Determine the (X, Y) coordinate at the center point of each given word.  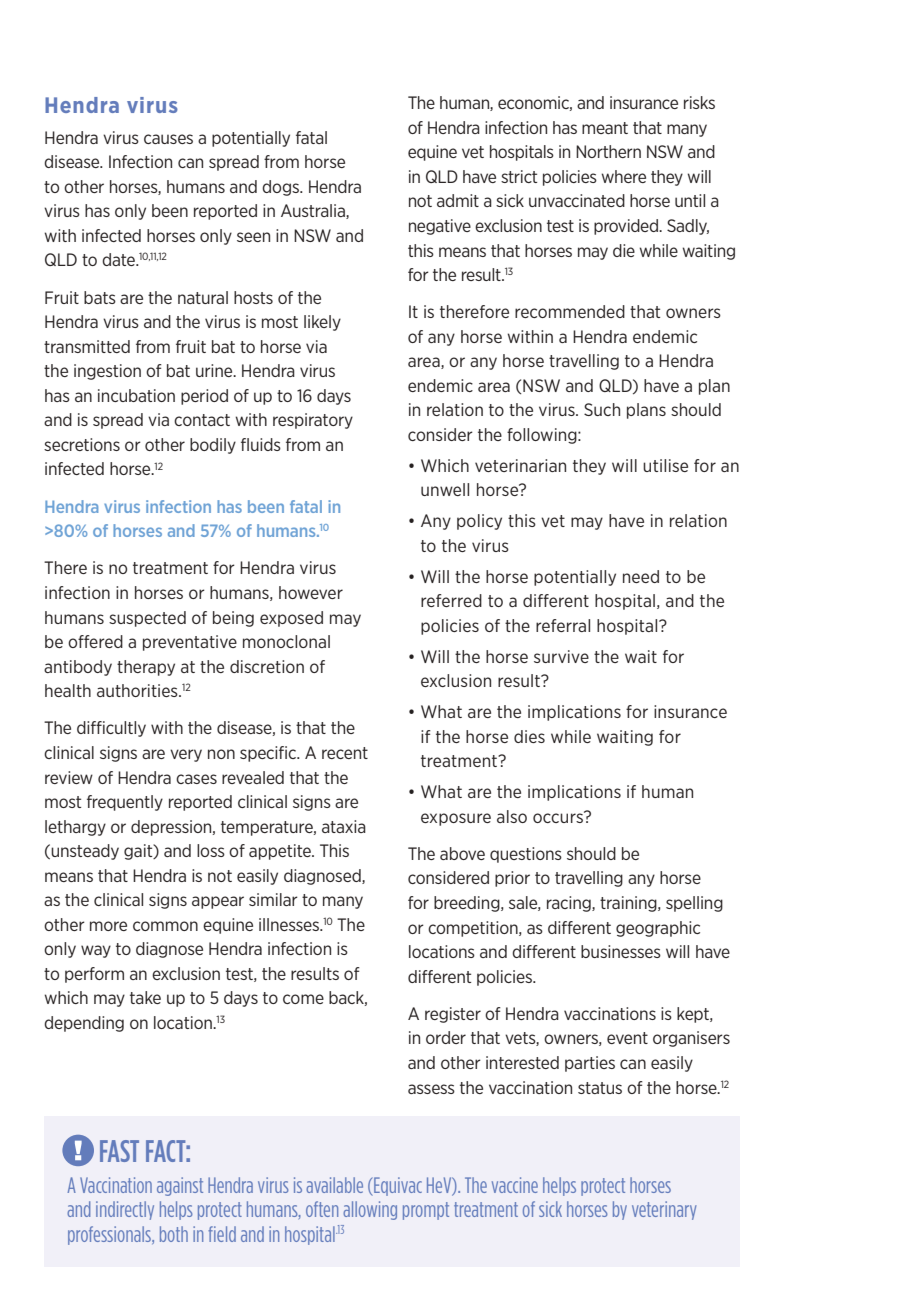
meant (605, 128)
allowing (370, 1210)
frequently (125, 803)
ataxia (344, 826)
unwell (445, 489)
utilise (665, 465)
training (629, 904)
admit (458, 200)
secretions (82, 444)
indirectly (125, 1210)
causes (168, 139)
